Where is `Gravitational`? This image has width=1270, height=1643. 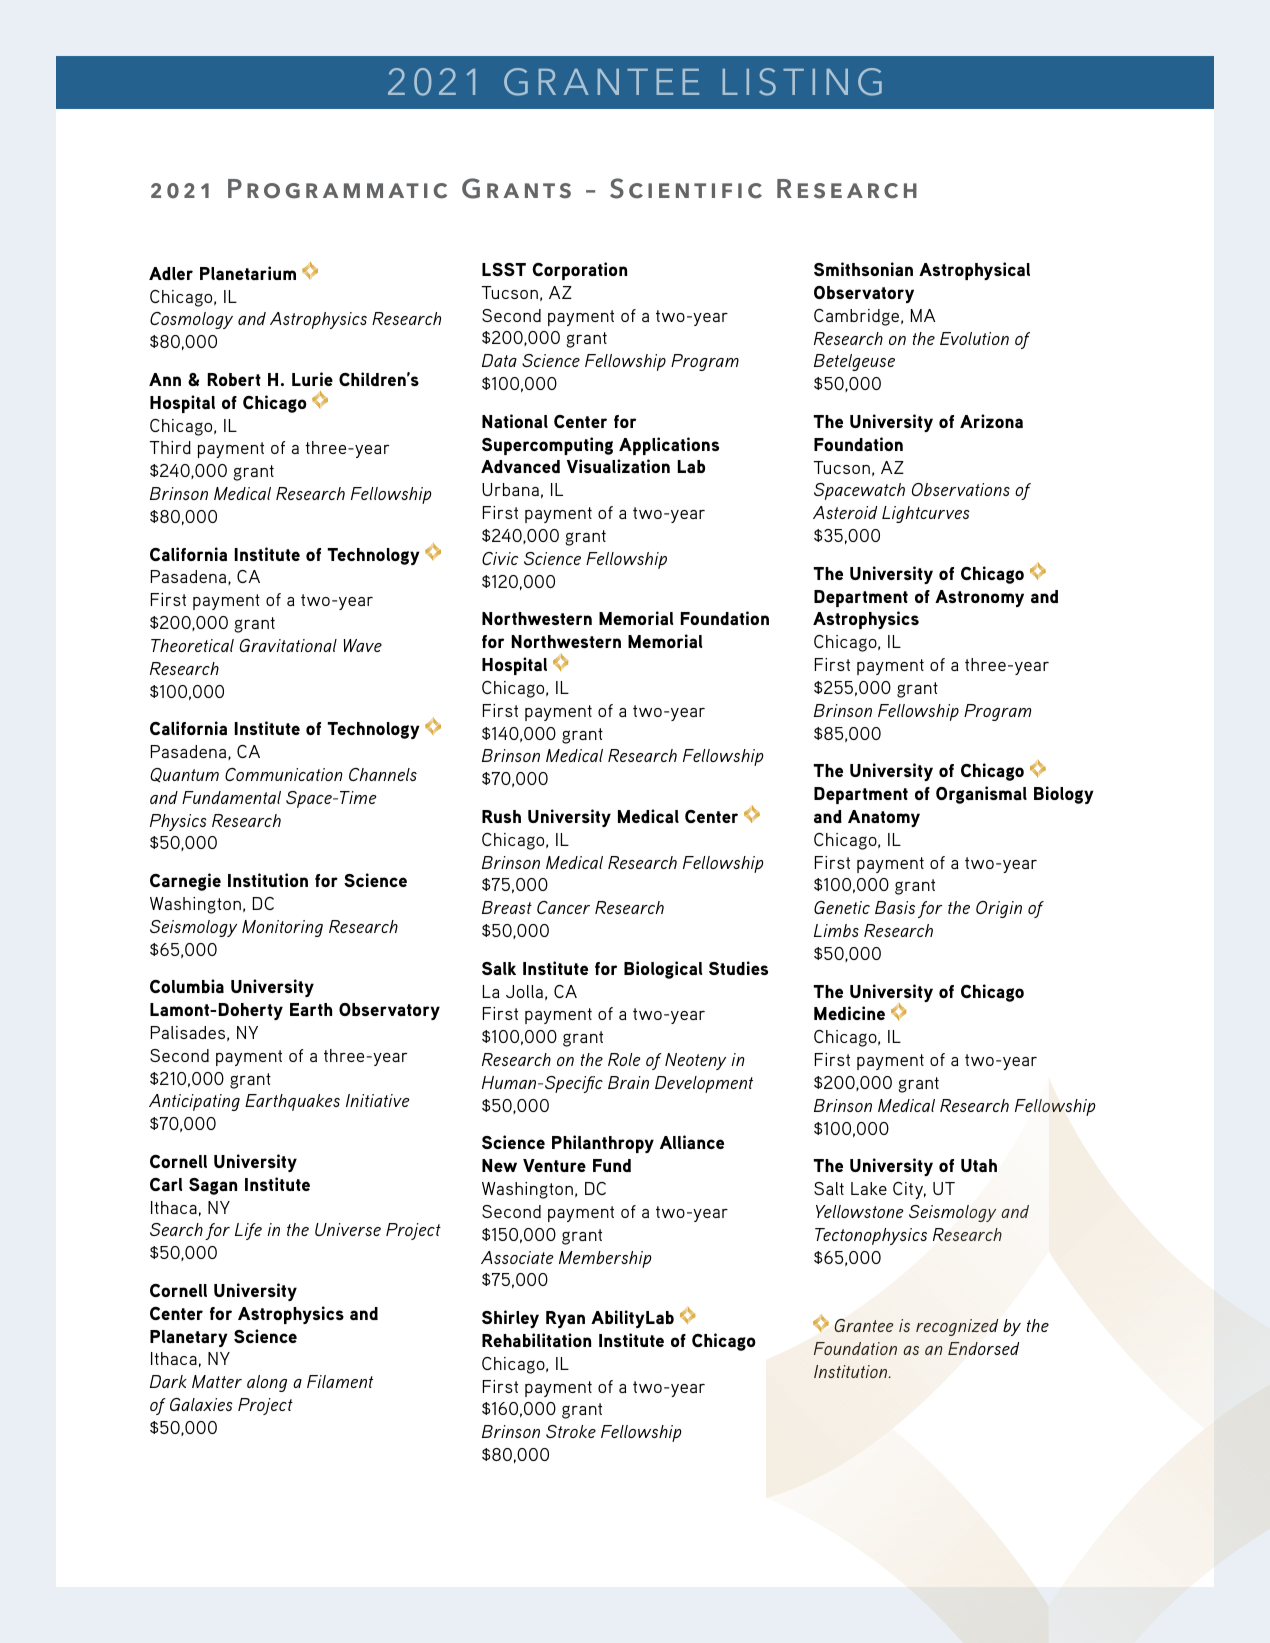 Gravitational is located at coordinates (288, 645).
